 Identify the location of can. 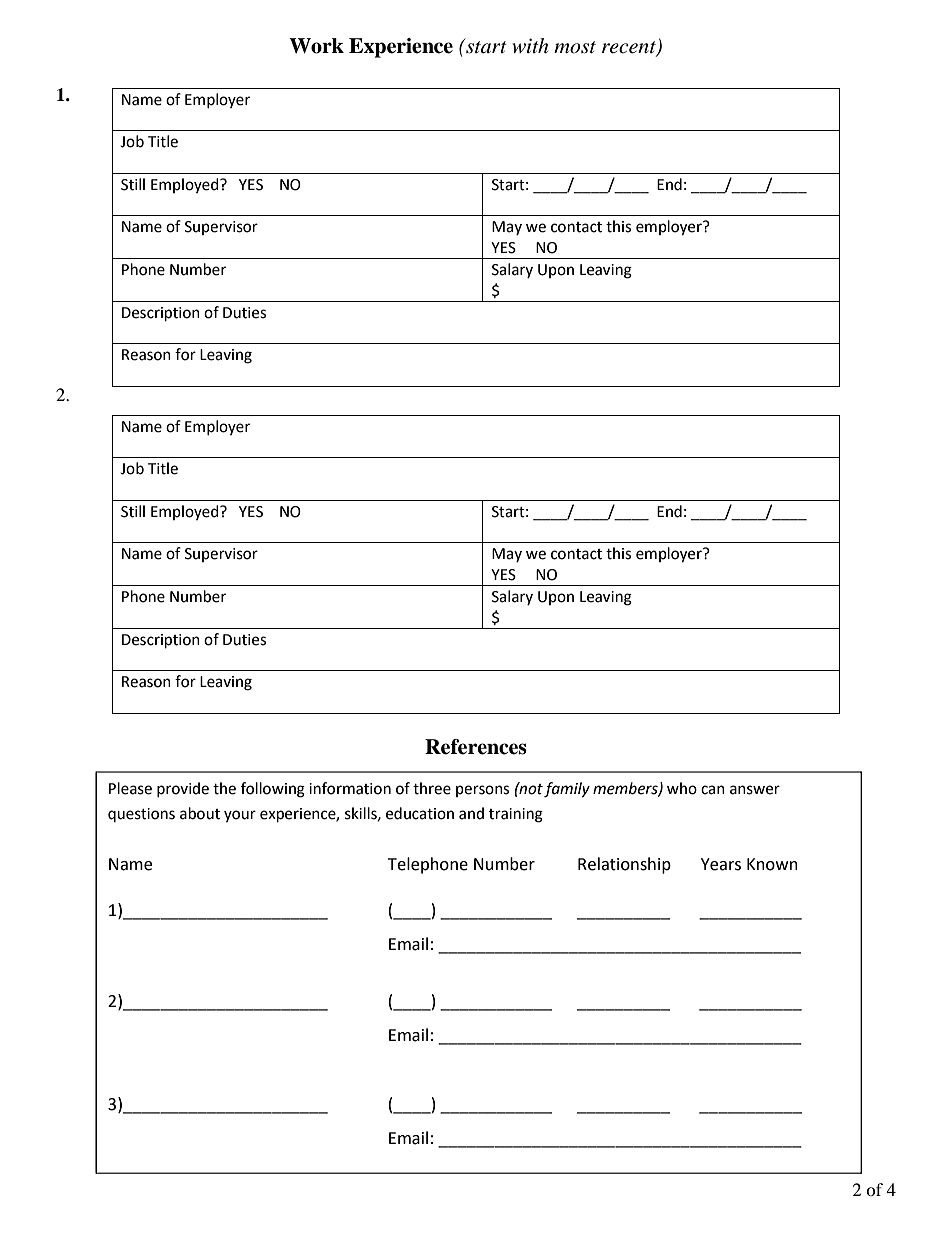
(713, 790).
